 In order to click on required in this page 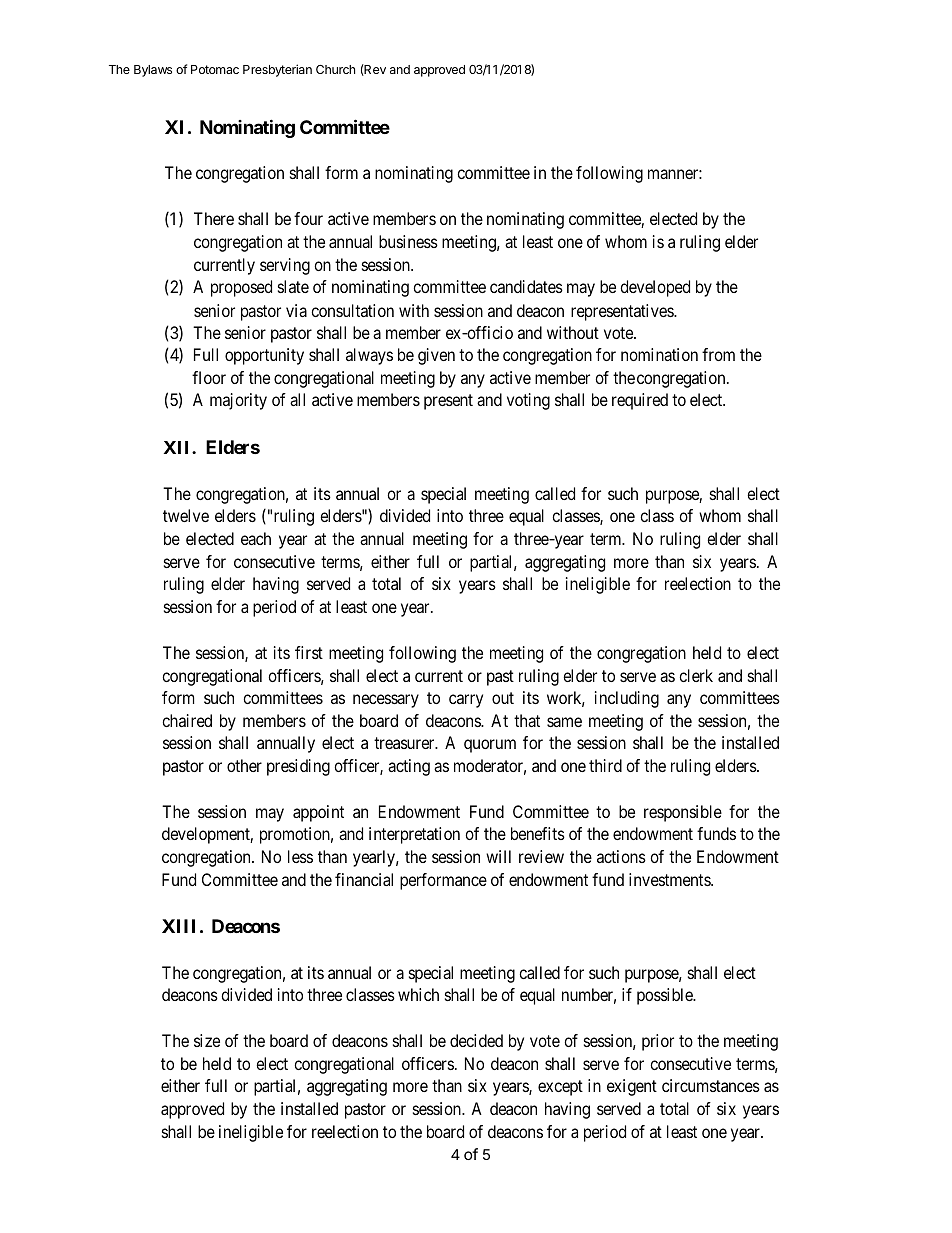, I will do `click(640, 401)`.
